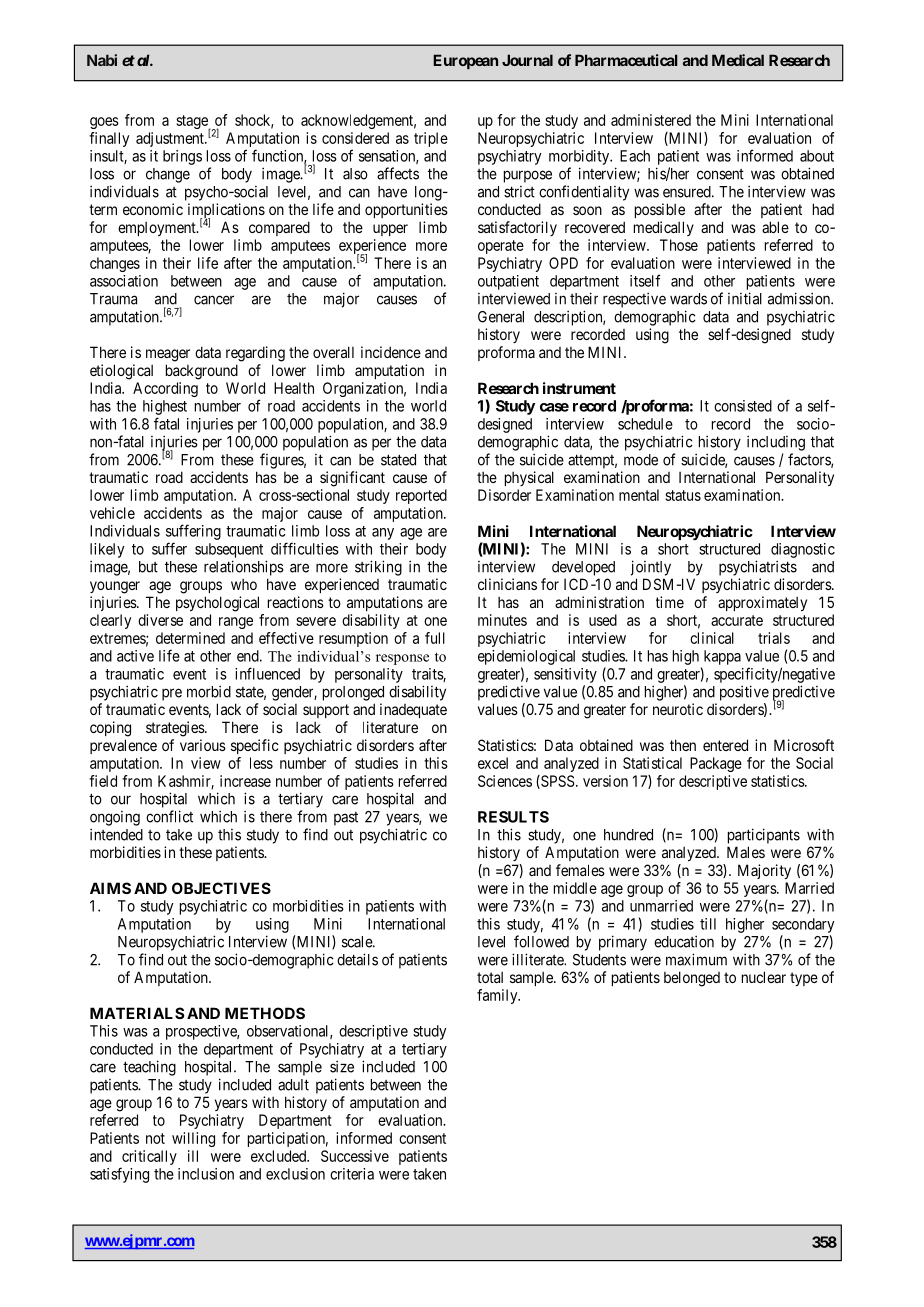 Image resolution: width=924 pixels, height=1307 pixels. What do you see at coordinates (168, 355) in the screenshot?
I see `meager` at bounding box center [168, 355].
